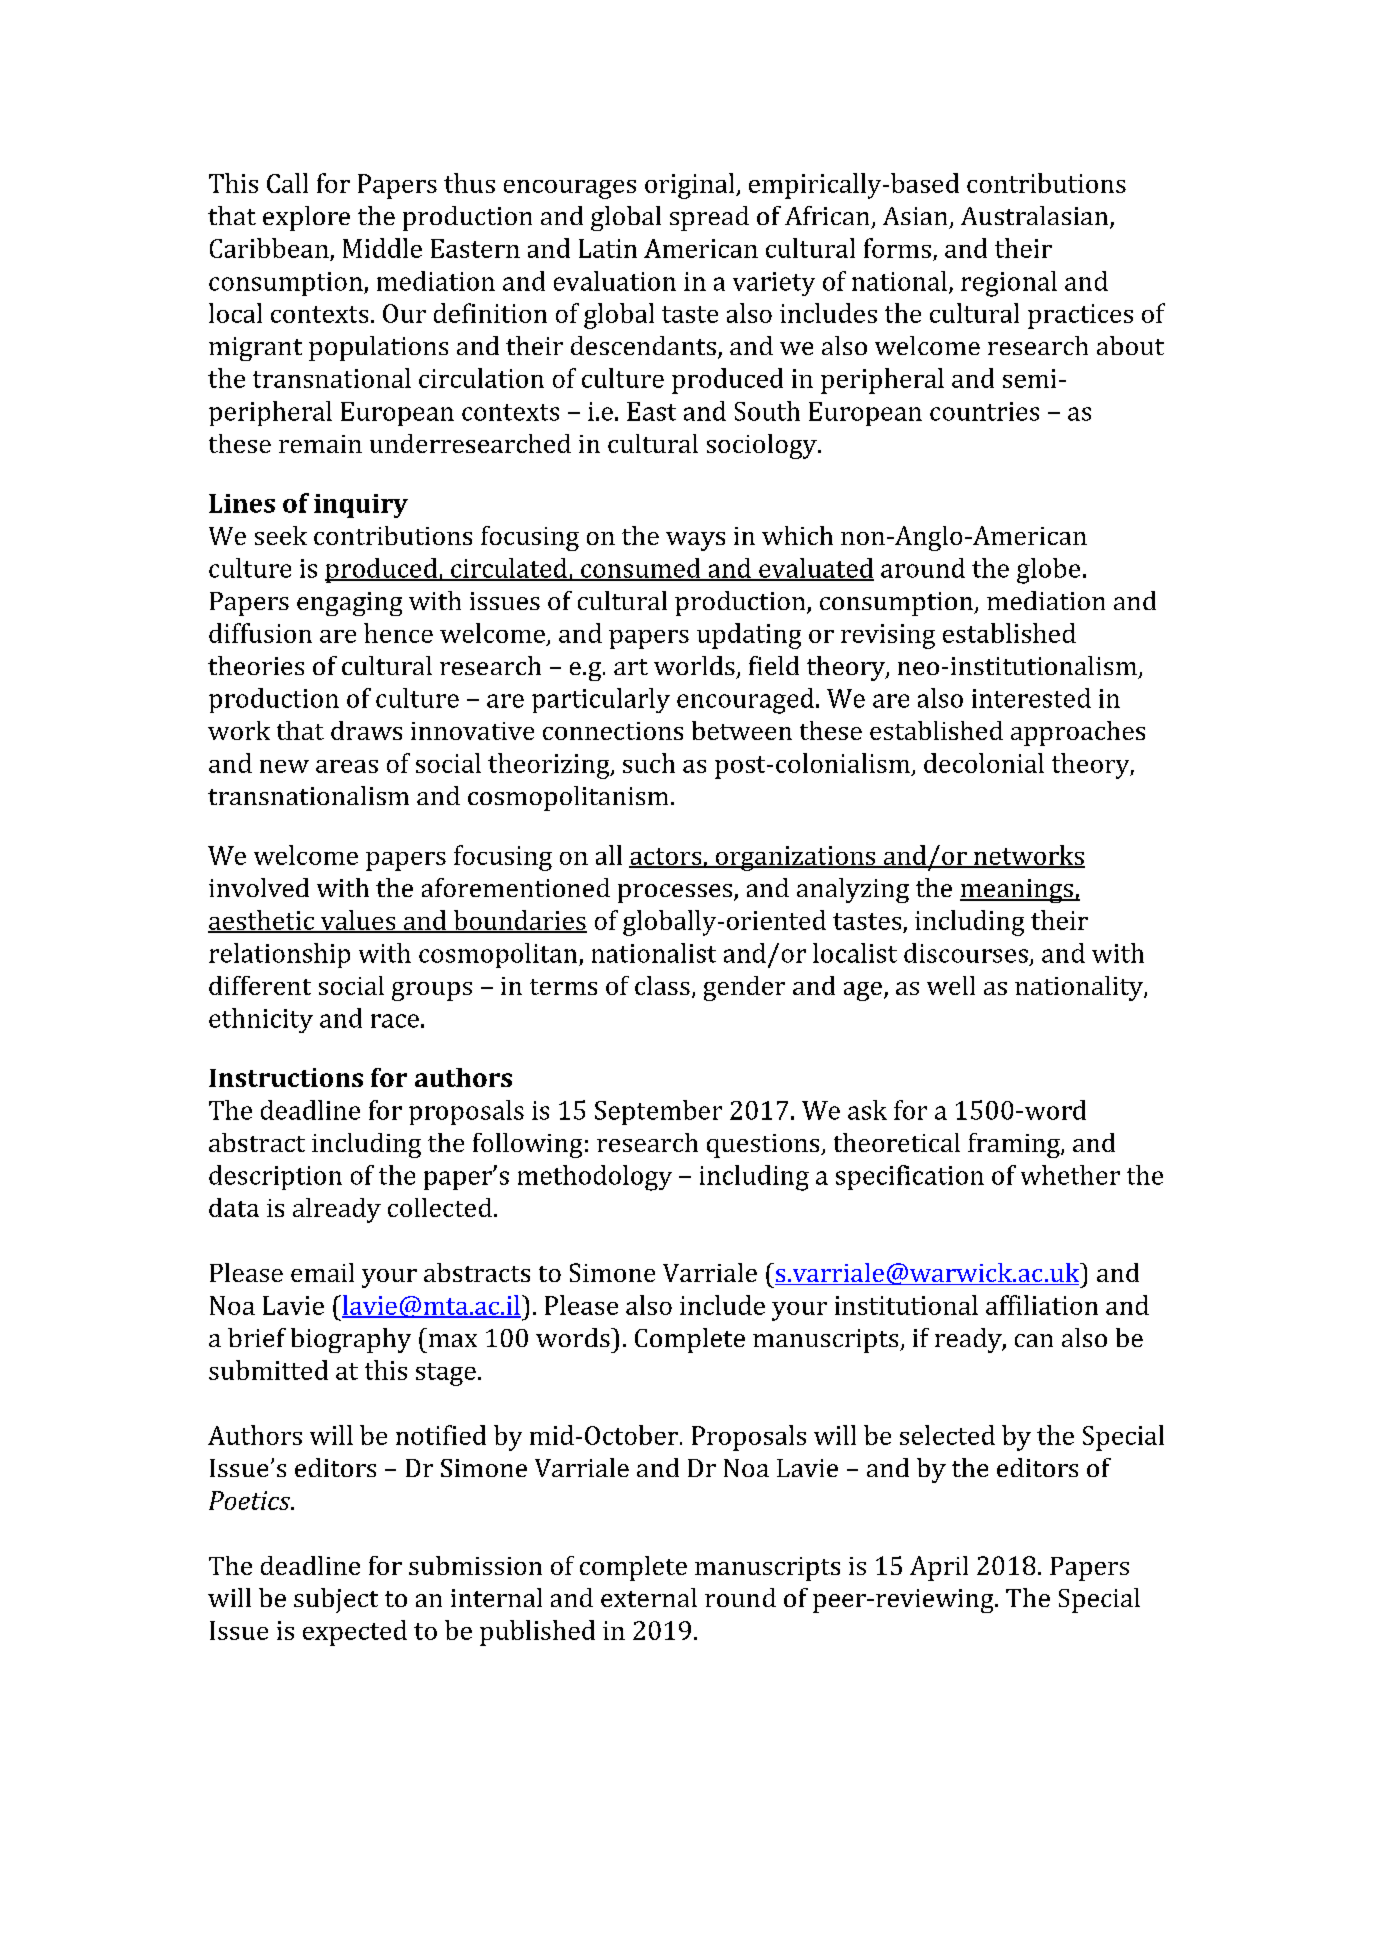 The width and height of the page is (1375, 1946). Describe the element at coordinates (1017, 891) in the page. I see `meanings` at that location.
